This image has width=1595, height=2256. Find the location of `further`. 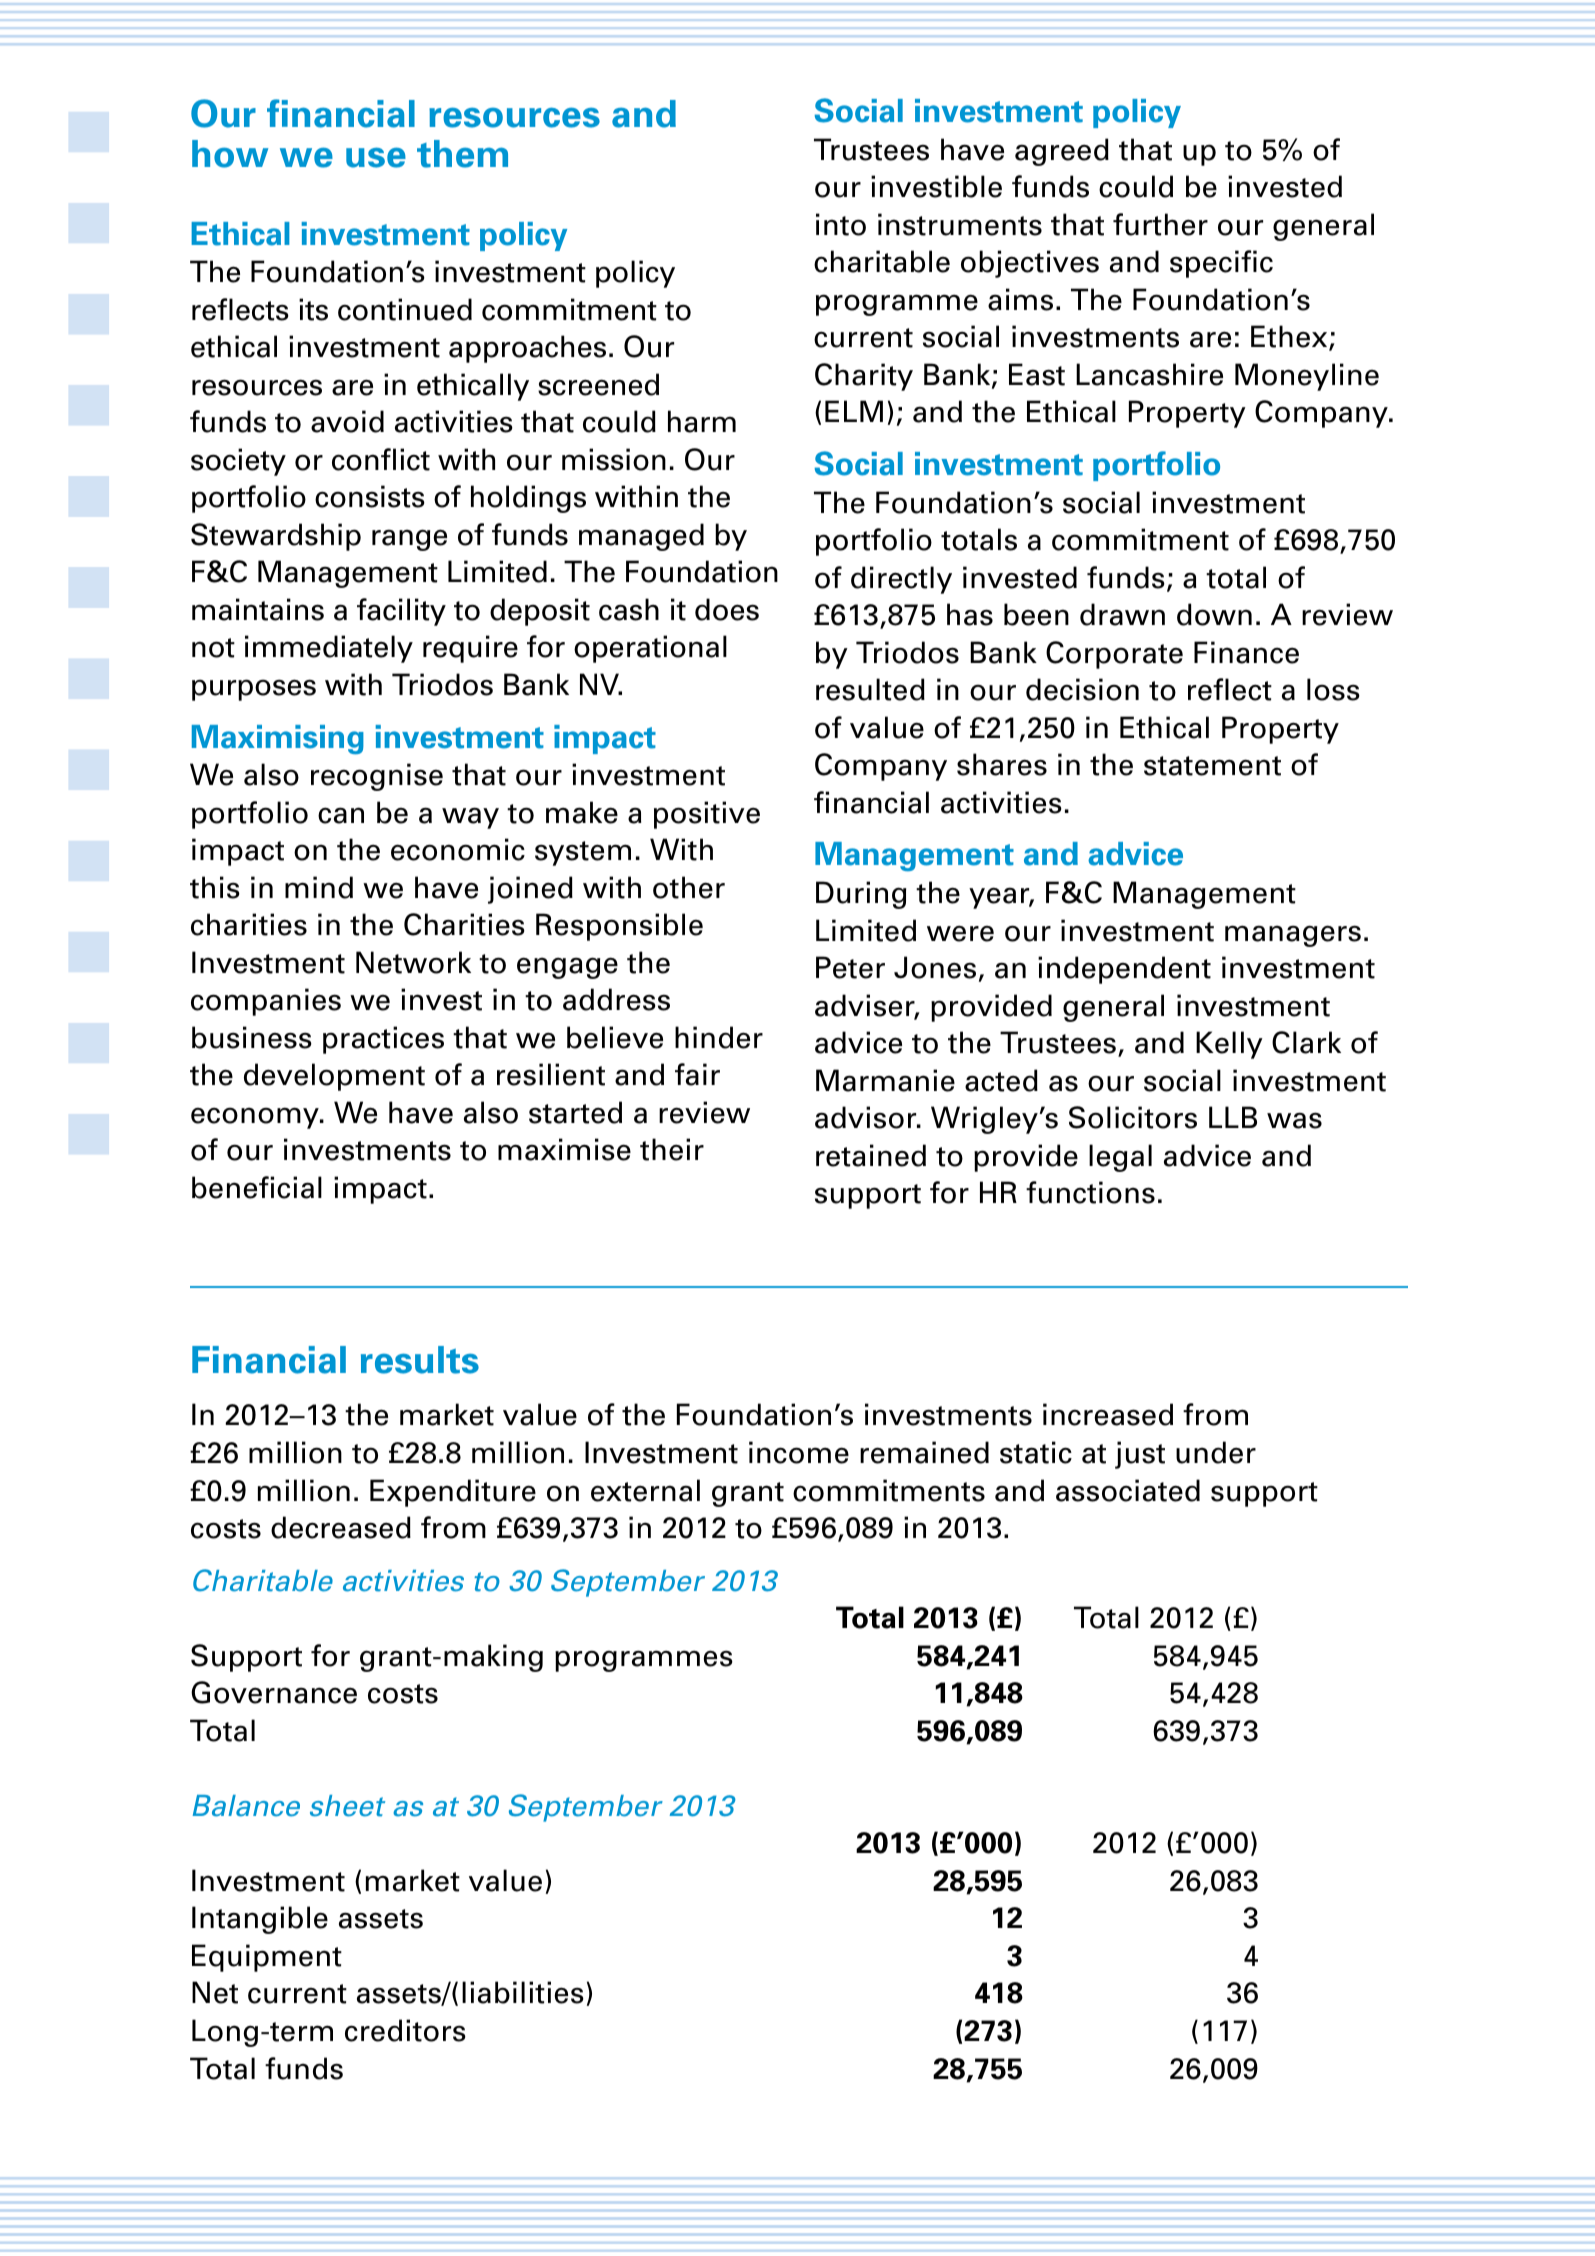

further is located at coordinates (1160, 224).
